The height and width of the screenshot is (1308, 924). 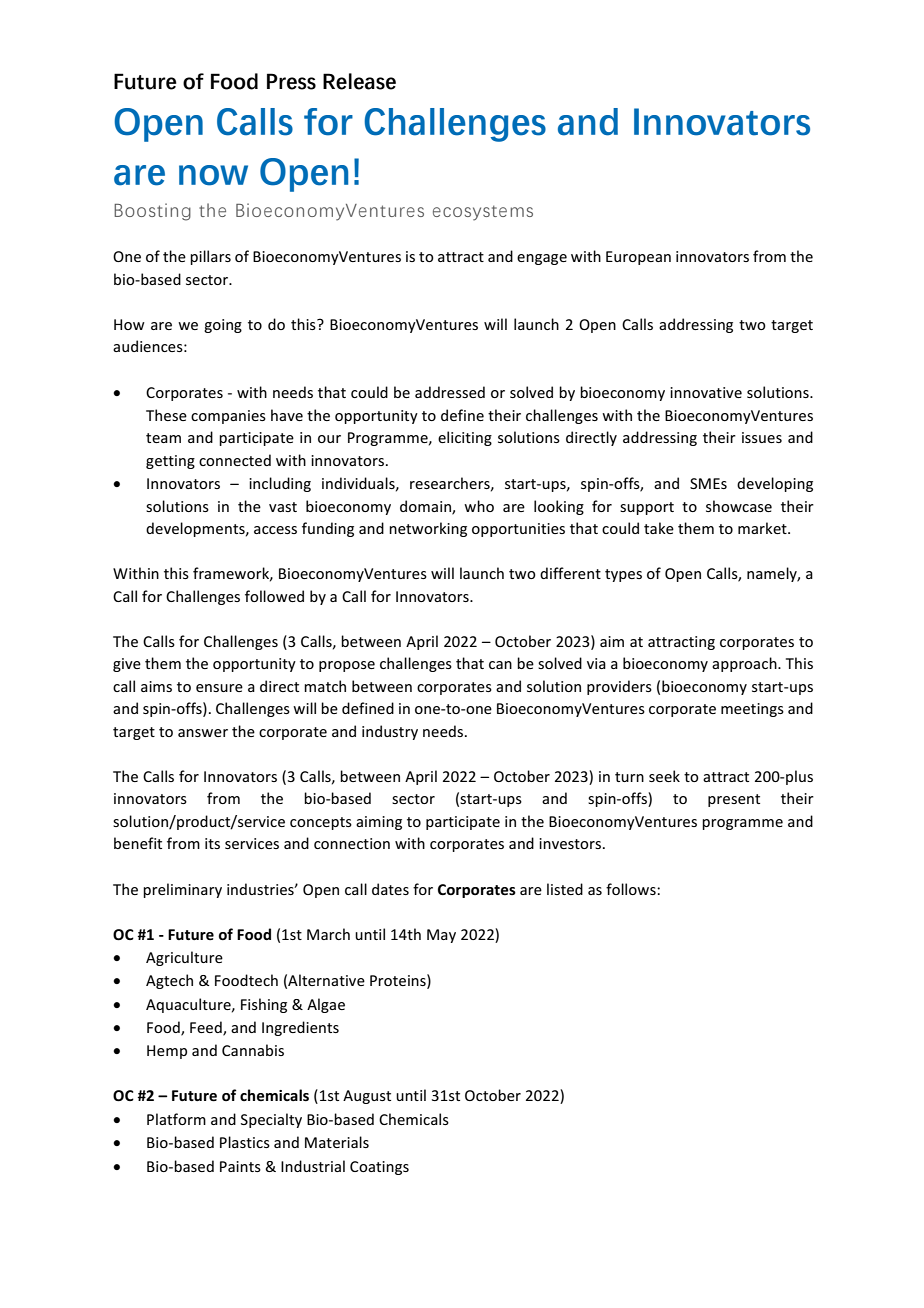 I want to click on Coatings, so click(x=379, y=1168).
